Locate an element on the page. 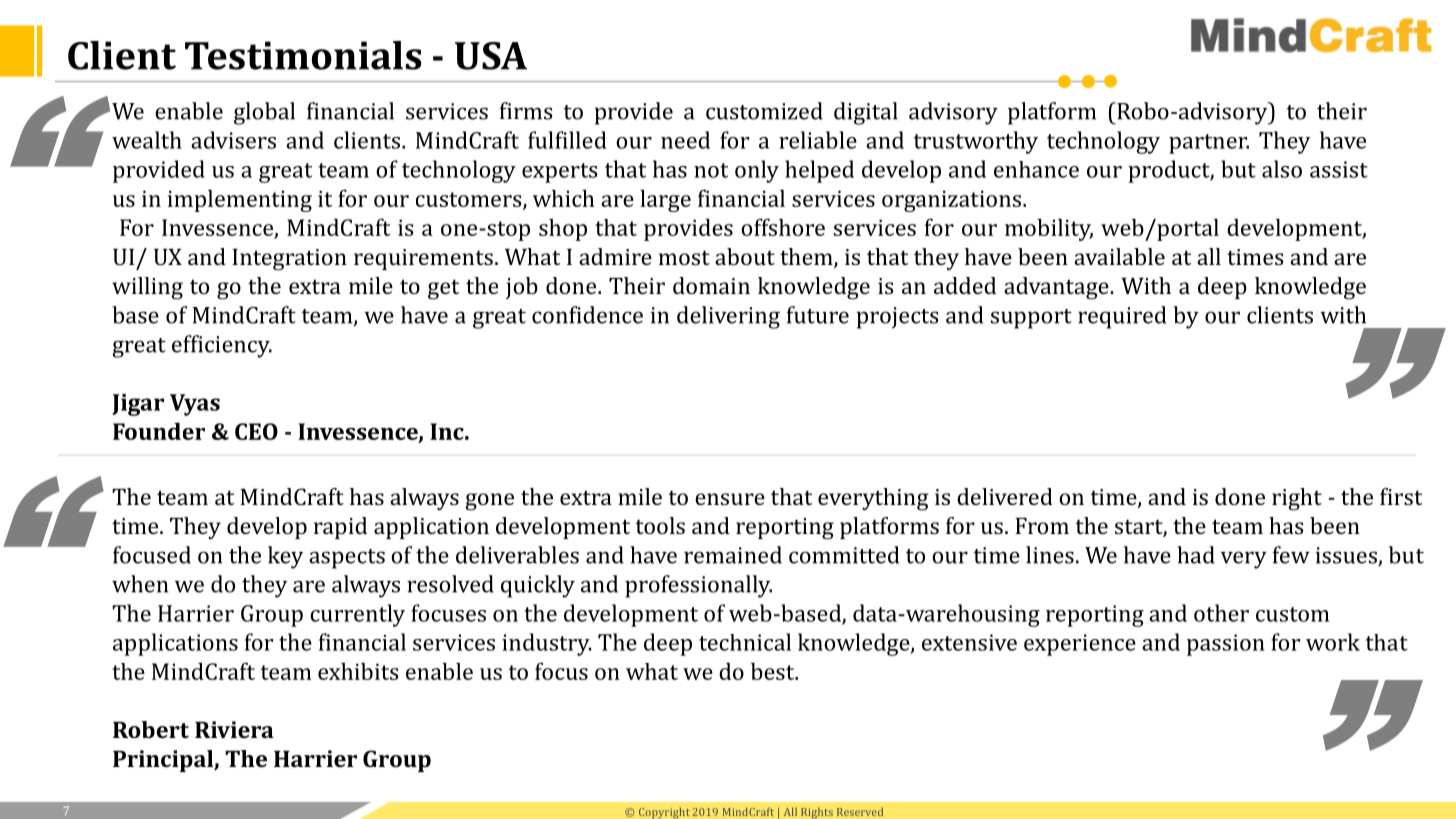 This document has width=1456, height=819. Testimonials is located at coordinates (303, 55).
